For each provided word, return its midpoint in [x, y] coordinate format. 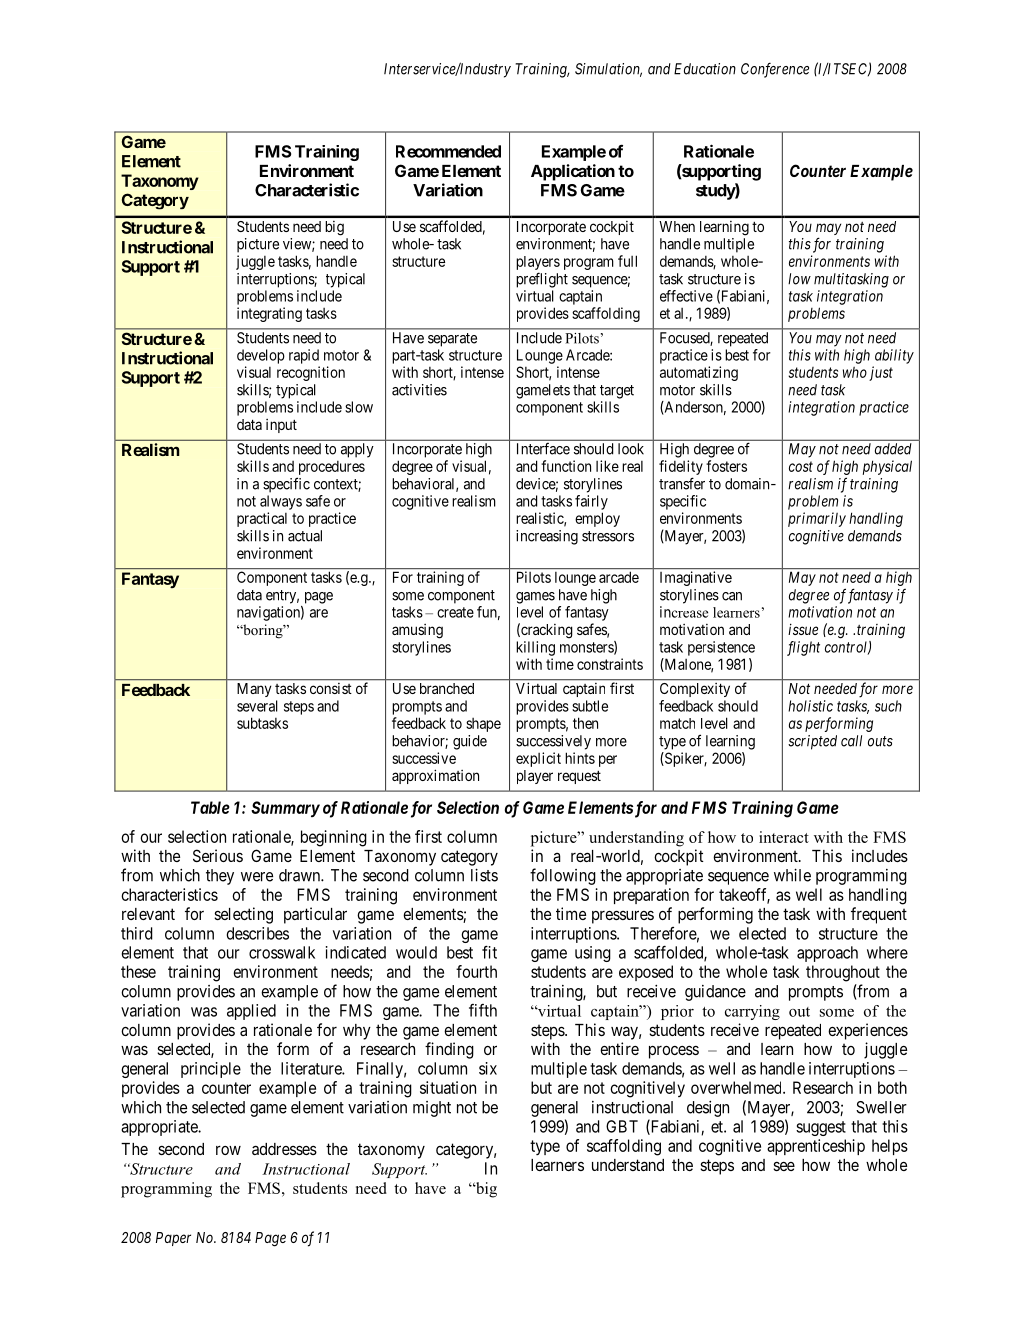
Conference [775, 70]
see [784, 1166]
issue [803, 629]
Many [254, 690]
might [432, 1109]
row [228, 1150]
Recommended [448, 151]
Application [573, 172]
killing [535, 648]
